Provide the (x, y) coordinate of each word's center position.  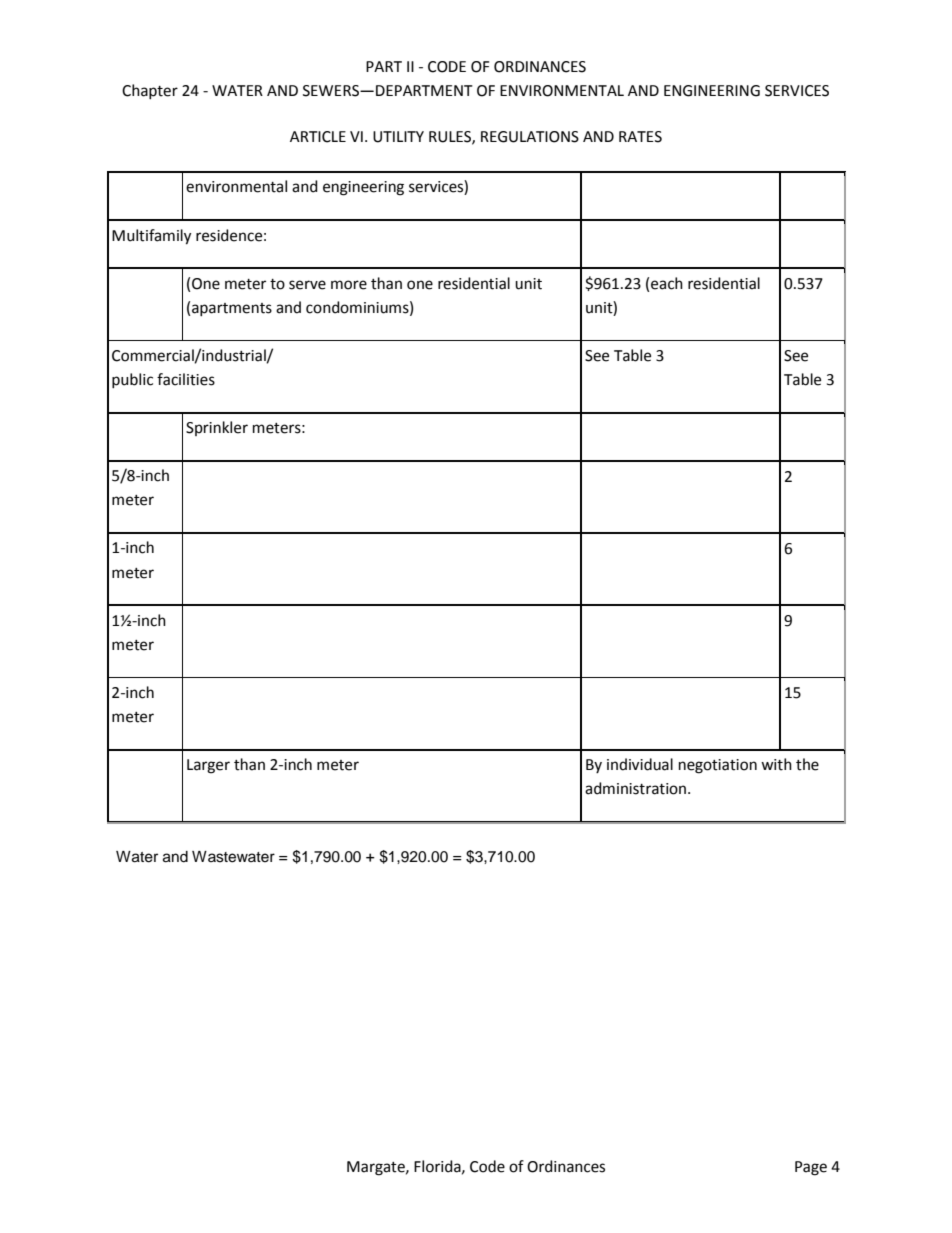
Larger (208, 766)
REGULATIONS (530, 137)
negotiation (718, 766)
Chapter (150, 91)
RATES (640, 137)
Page (811, 1168)
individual (640, 764)
